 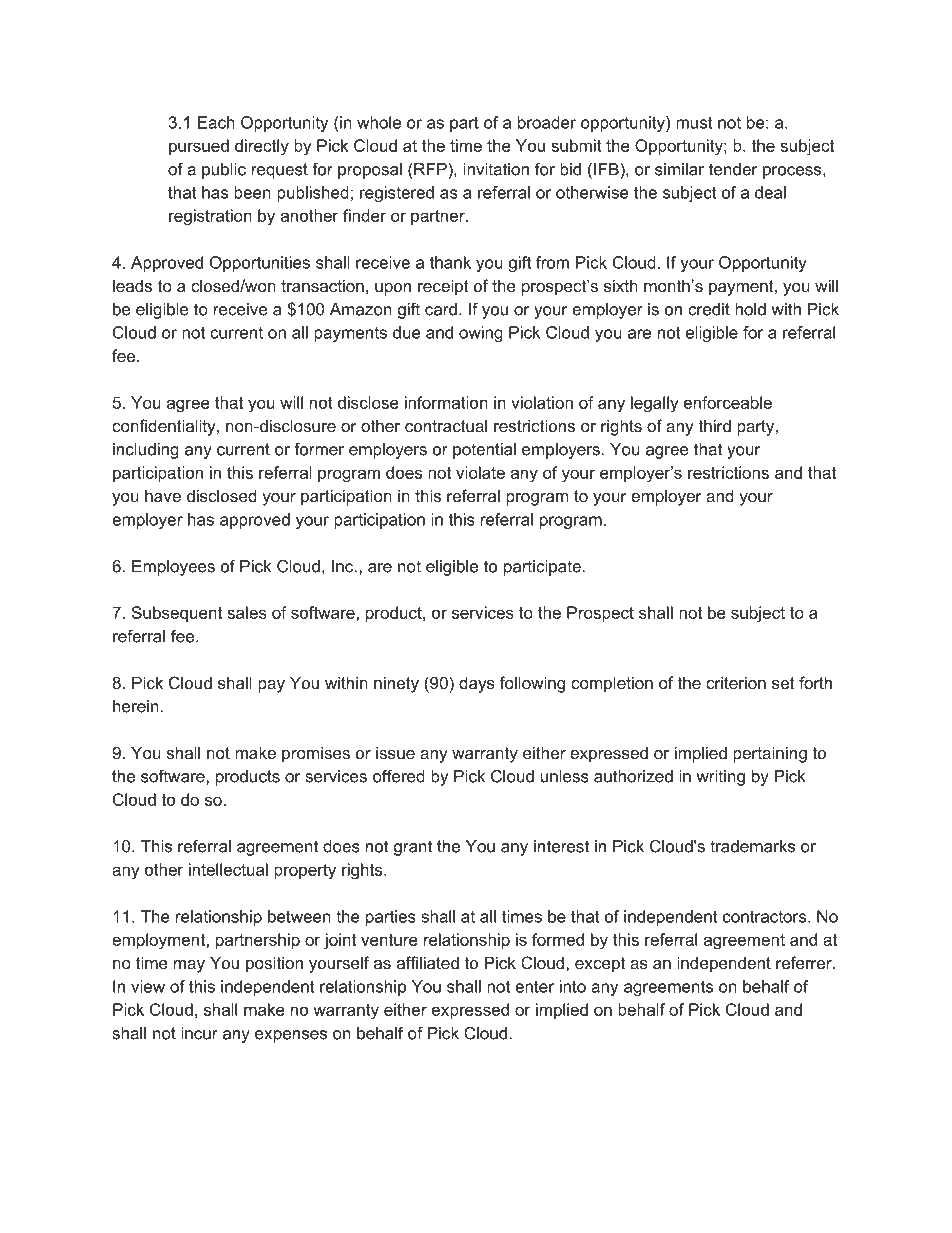 What do you see at coordinates (496, 169) in the image?
I see `invitation` at bounding box center [496, 169].
